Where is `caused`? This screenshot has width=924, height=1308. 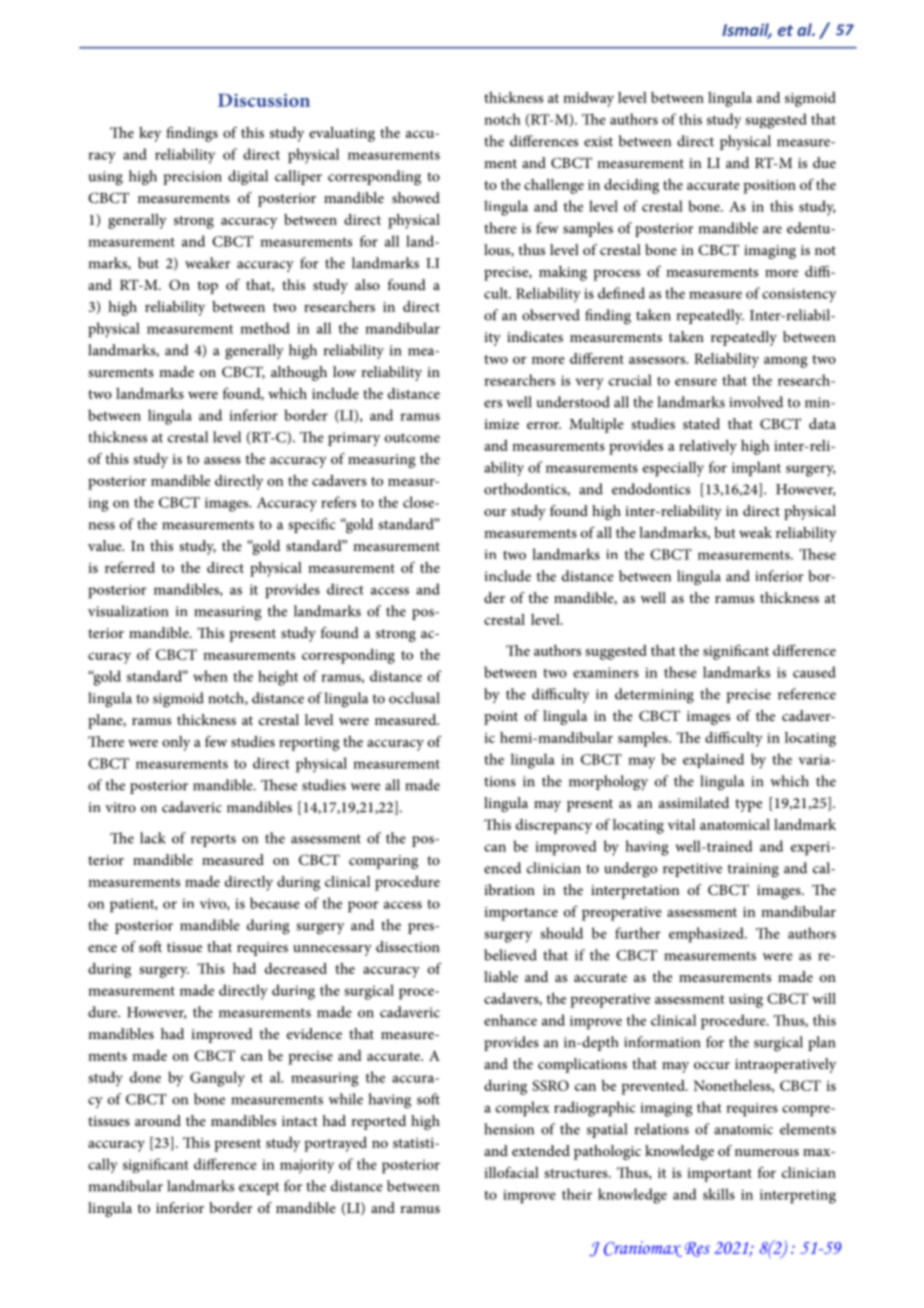 caused is located at coordinates (814, 672).
